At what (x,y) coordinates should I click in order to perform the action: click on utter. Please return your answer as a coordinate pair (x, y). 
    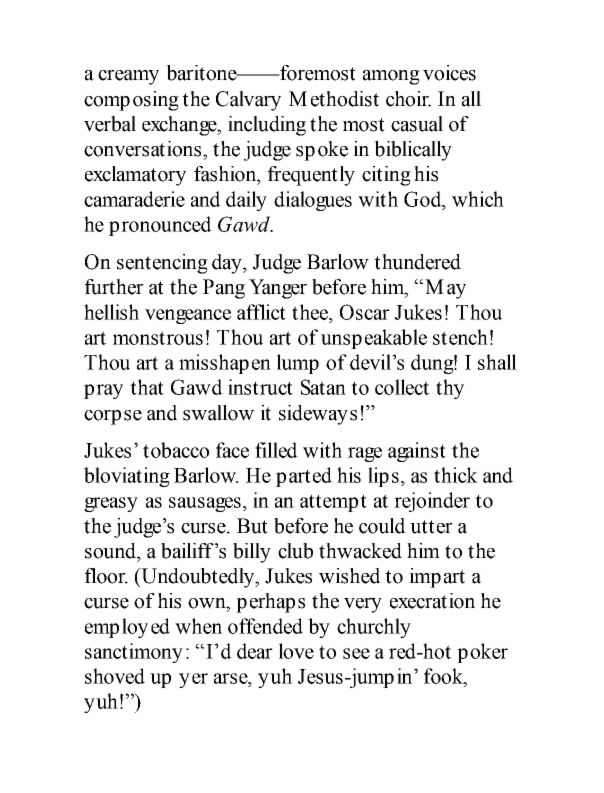
    Looking at the image, I should click on (431, 527).
